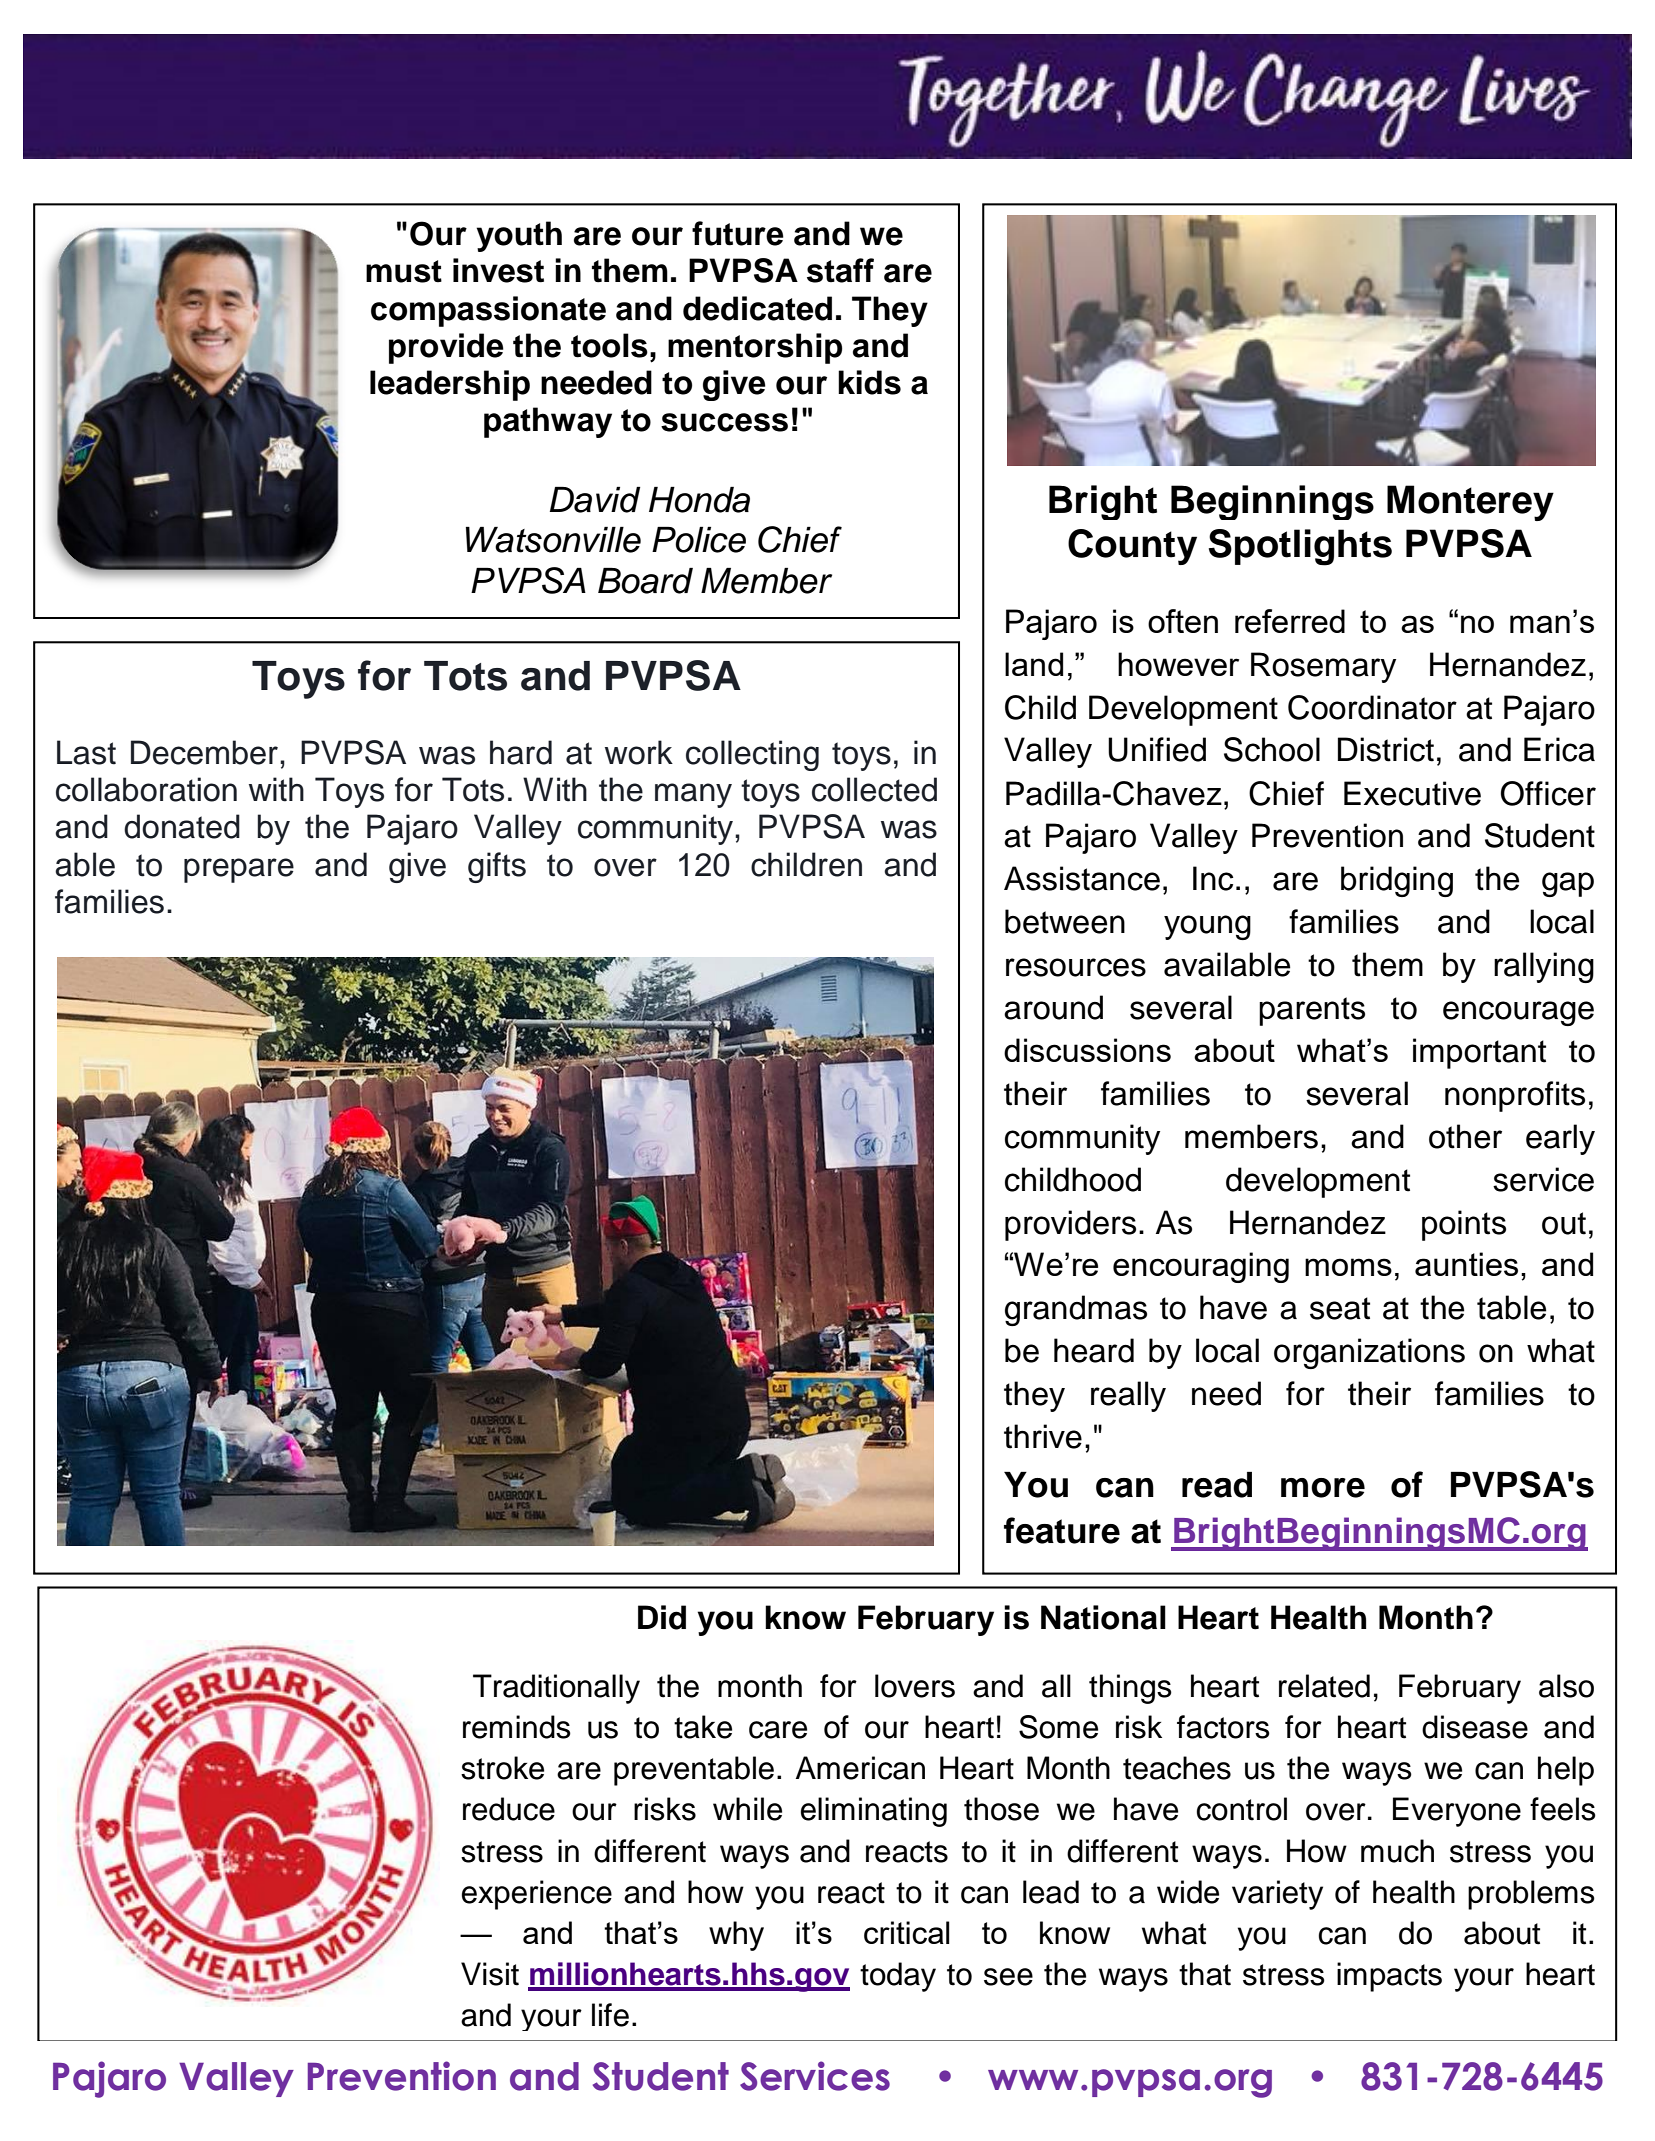 This document has width=1655, height=2141. Describe the element at coordinates (1323, 1488) in the document. I see `more` at that location.
